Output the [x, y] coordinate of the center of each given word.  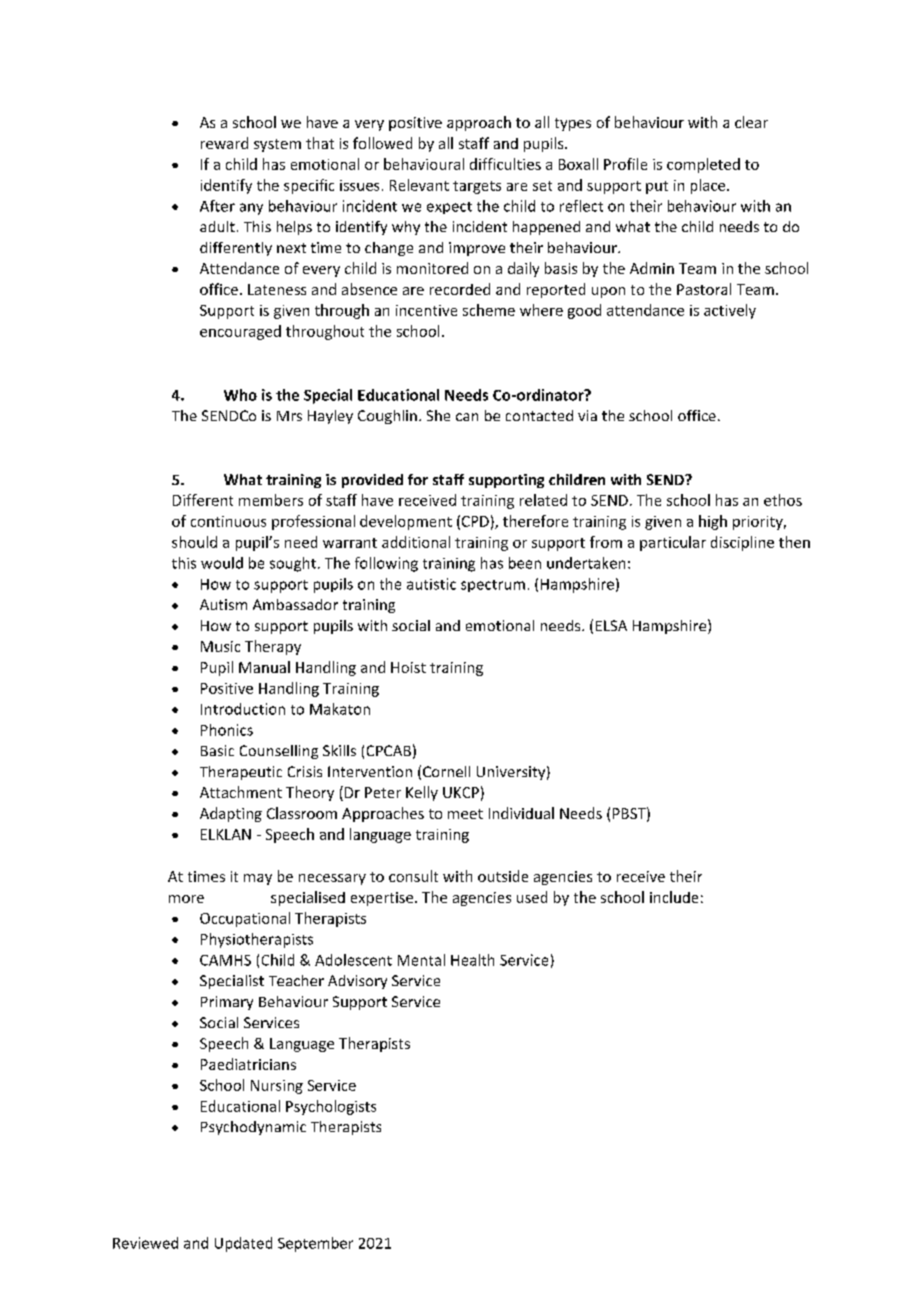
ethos [783, 500]
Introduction [243, 709]
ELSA [611, 625]
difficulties [505, 164]
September [315, 1244]
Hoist [408, 667]
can [467, 417]
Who [240, 395]
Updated [243, 1244]
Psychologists [331, 1107]
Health [472, 960]
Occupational [245, 919]
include [674, 897]
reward [224, 143]
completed [703, 165]
